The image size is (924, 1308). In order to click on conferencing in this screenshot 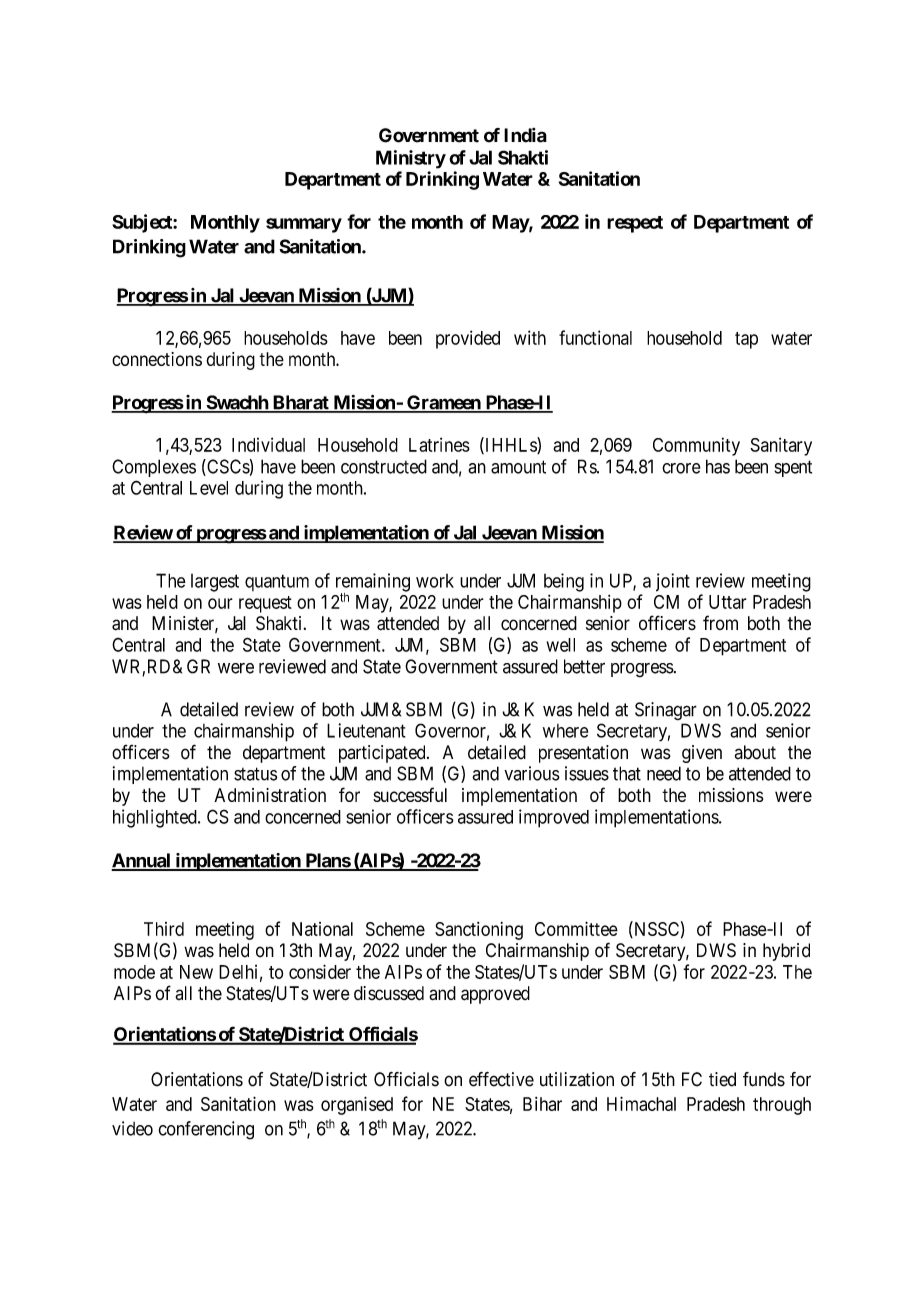, I will do `click(206, 1130)`.
